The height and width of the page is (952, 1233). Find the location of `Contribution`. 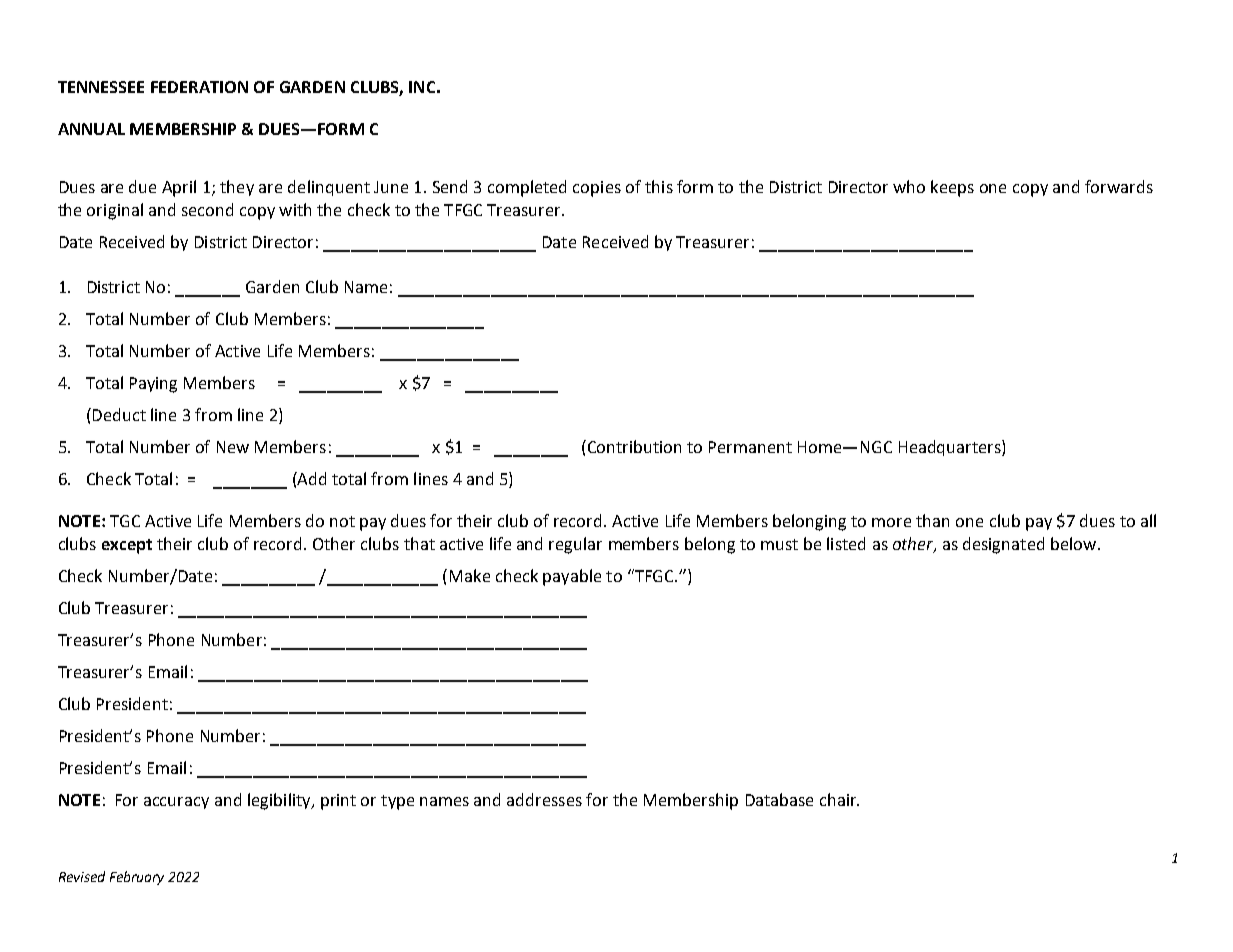

Contribution is located at coordinates (633, 446).
